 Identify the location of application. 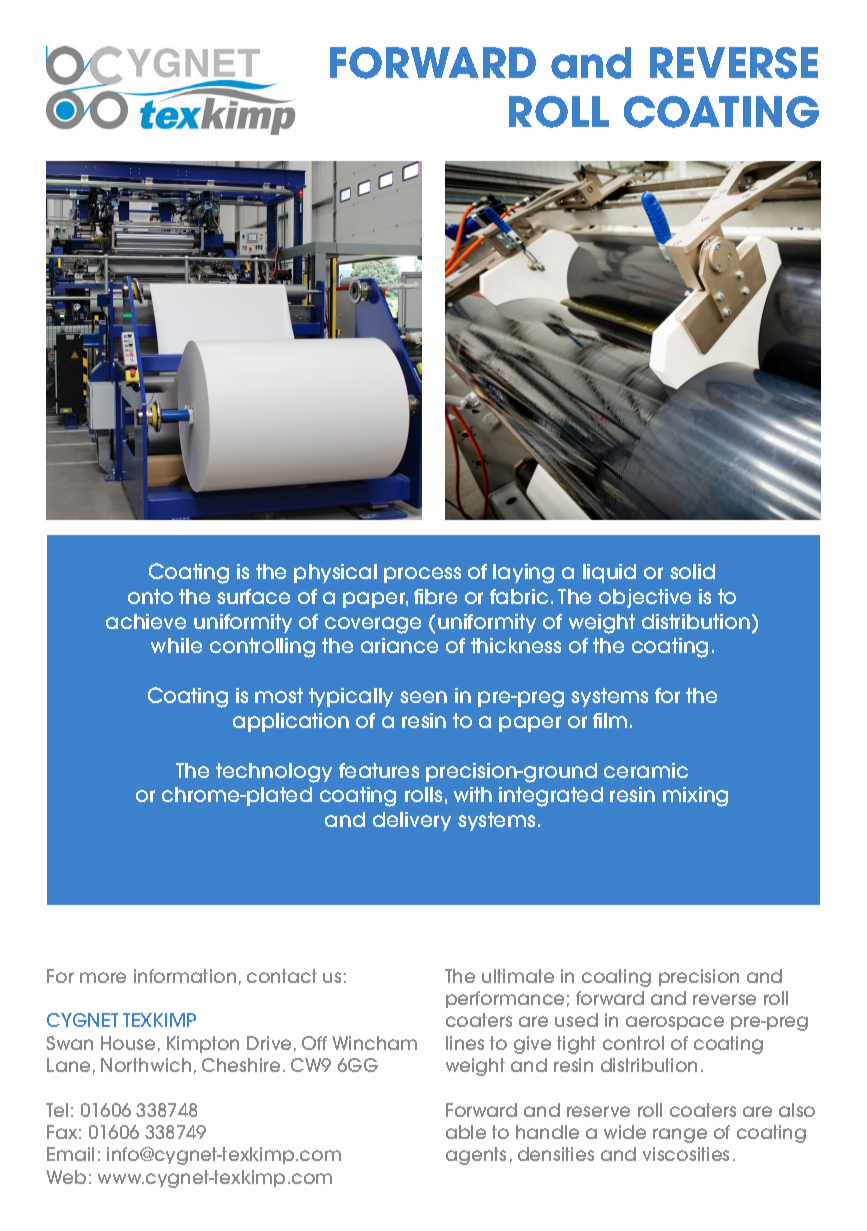
(291, 722).
